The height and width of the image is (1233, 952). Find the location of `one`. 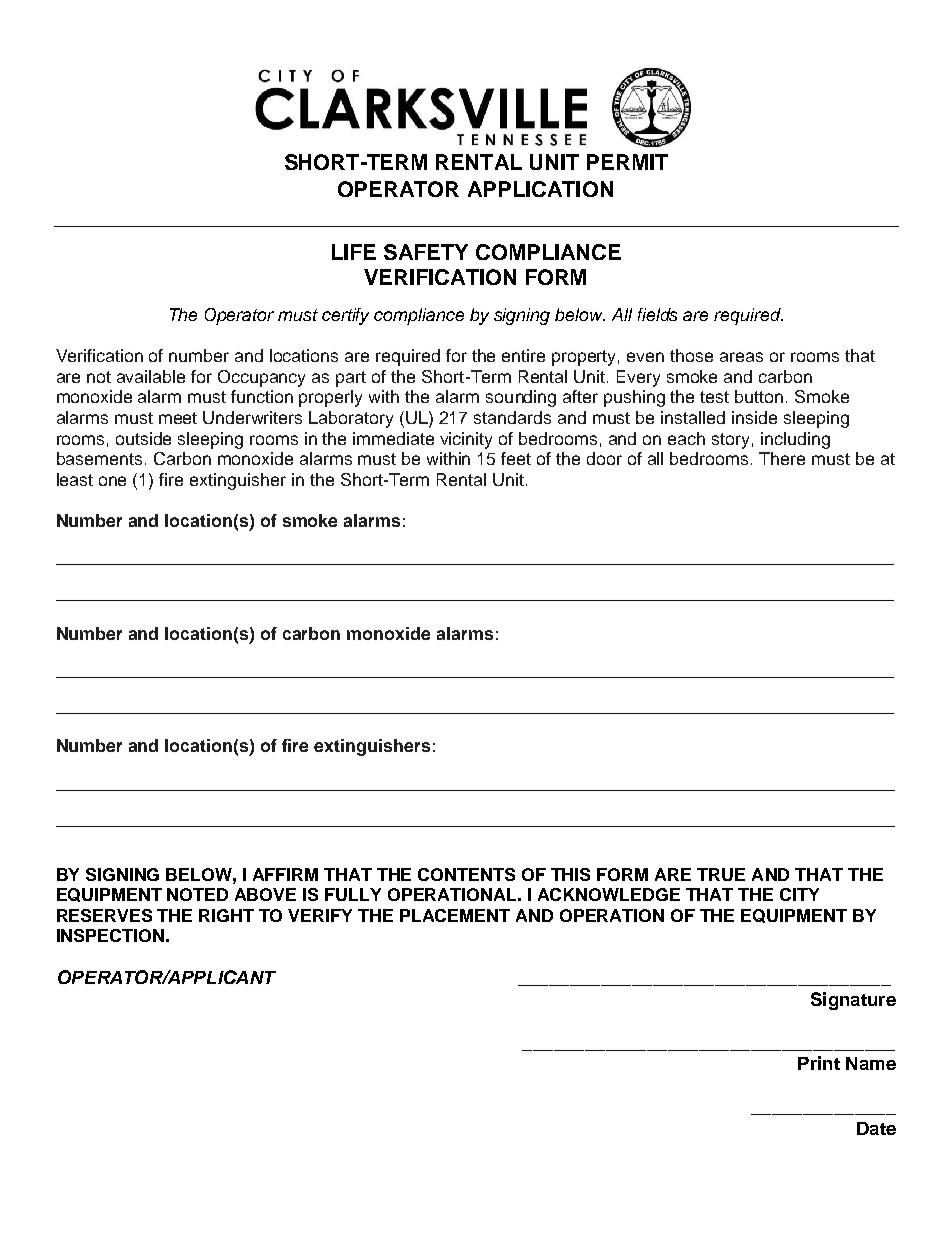

one is located at coordinates (112, 481).
